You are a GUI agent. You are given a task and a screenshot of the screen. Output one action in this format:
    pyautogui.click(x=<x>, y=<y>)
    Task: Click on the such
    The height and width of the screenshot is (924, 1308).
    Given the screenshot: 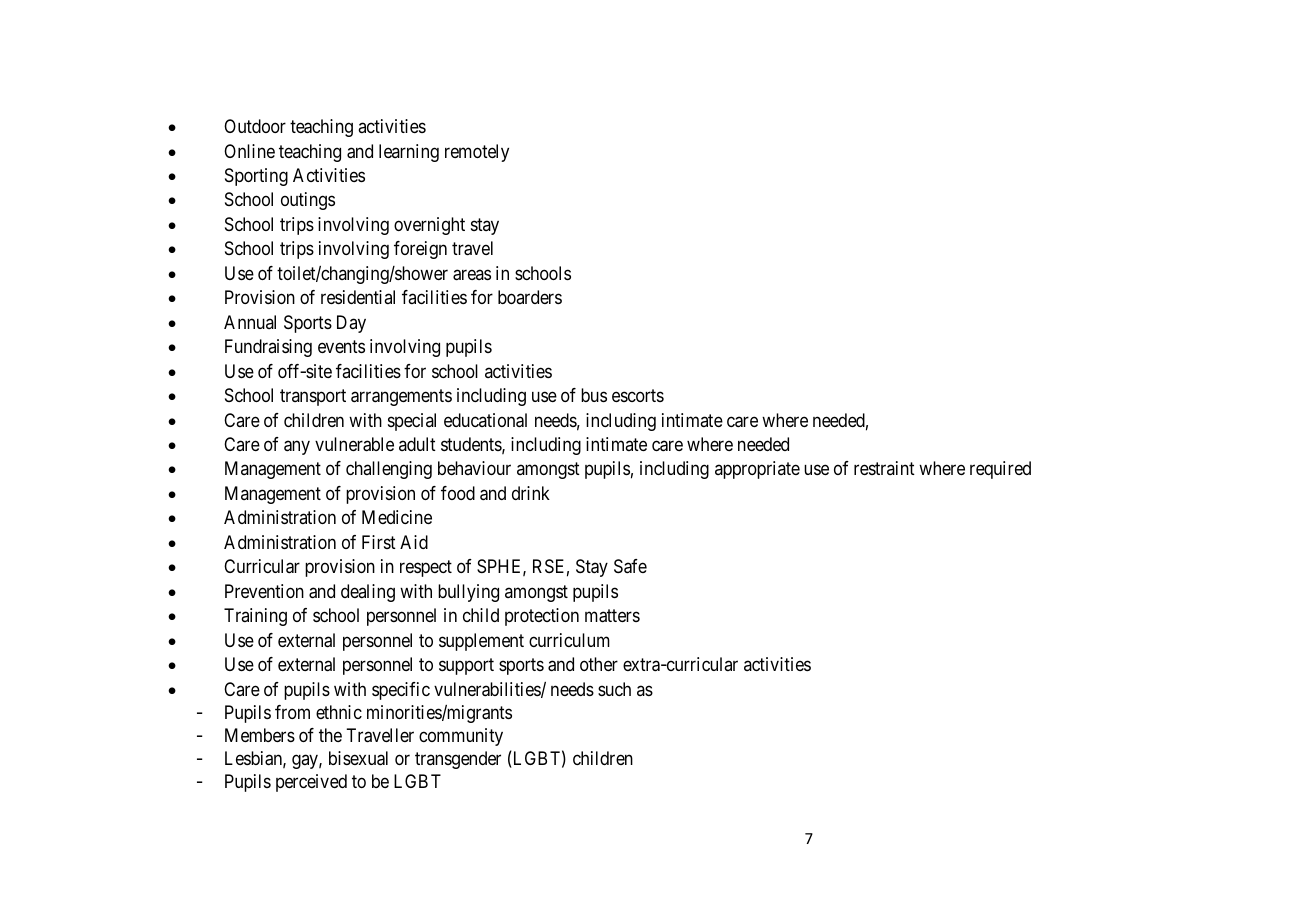 What is the action you would take?
    pyautogui.click(x=614, y=689)
